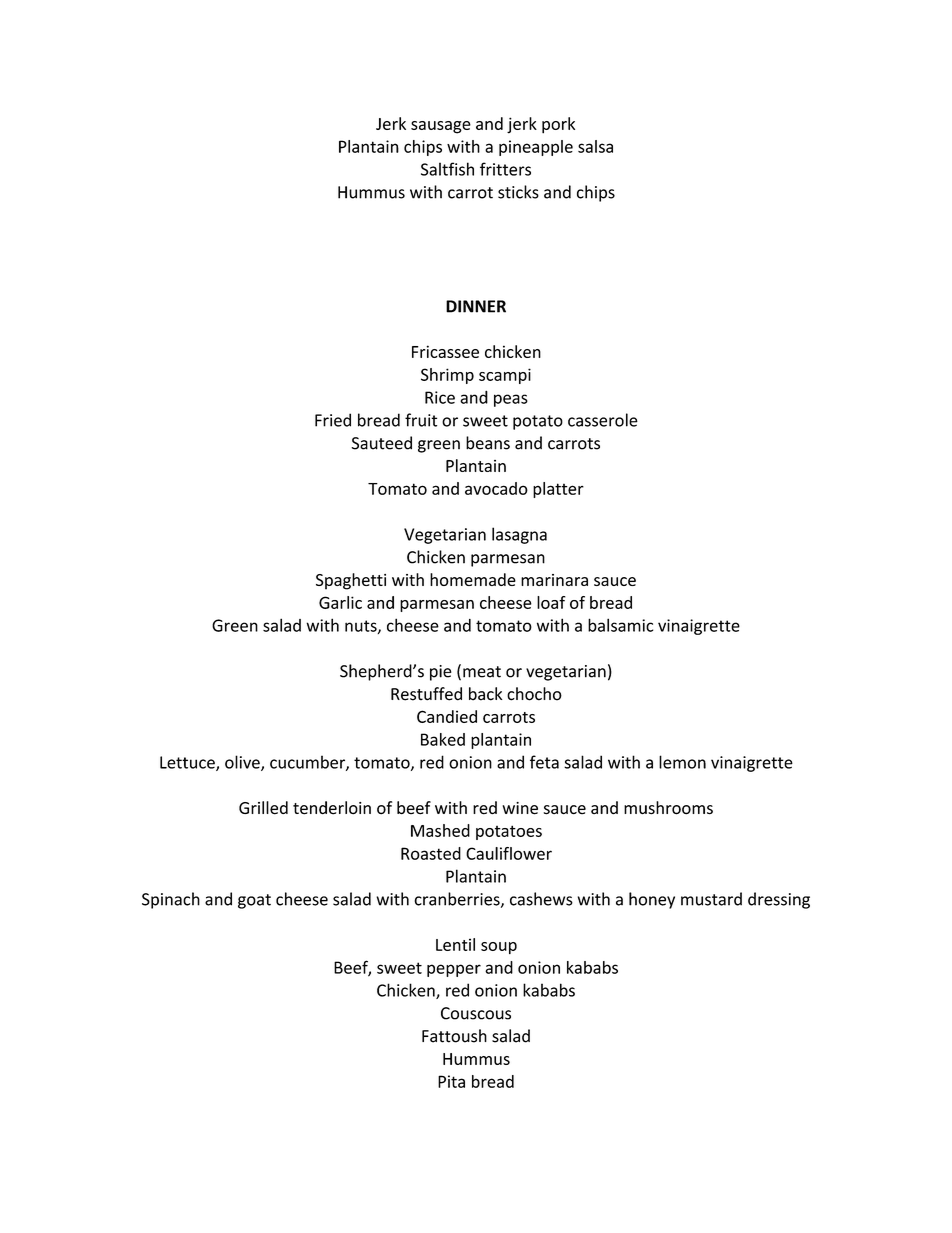 The image size is (952, 1233). I want to click on sticks, so click(518, 192).
